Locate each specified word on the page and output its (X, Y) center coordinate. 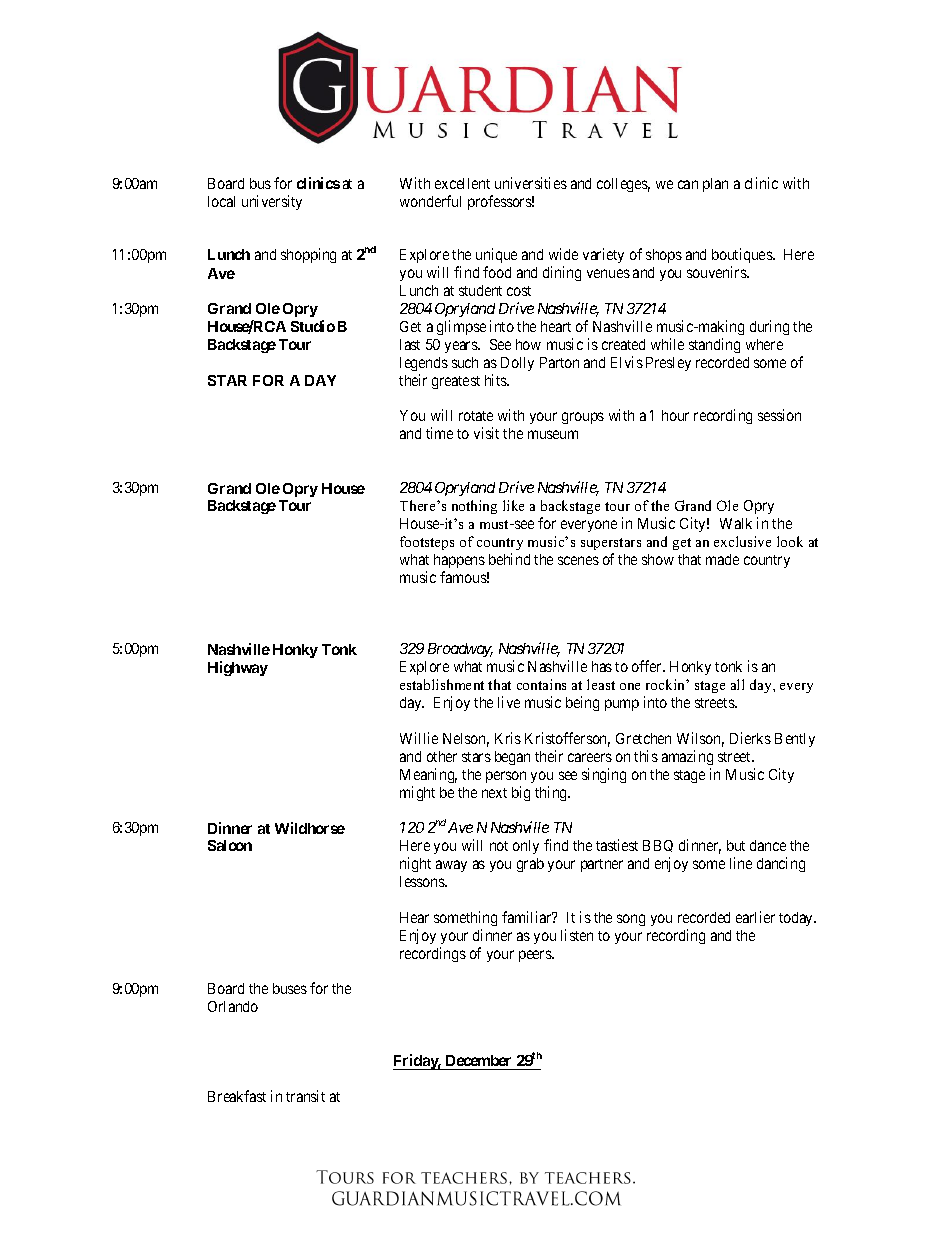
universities (531, 183)
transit (305, 1096)
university (272, 202)
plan (715, 185)
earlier (755, 917)
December (479, 1062)
